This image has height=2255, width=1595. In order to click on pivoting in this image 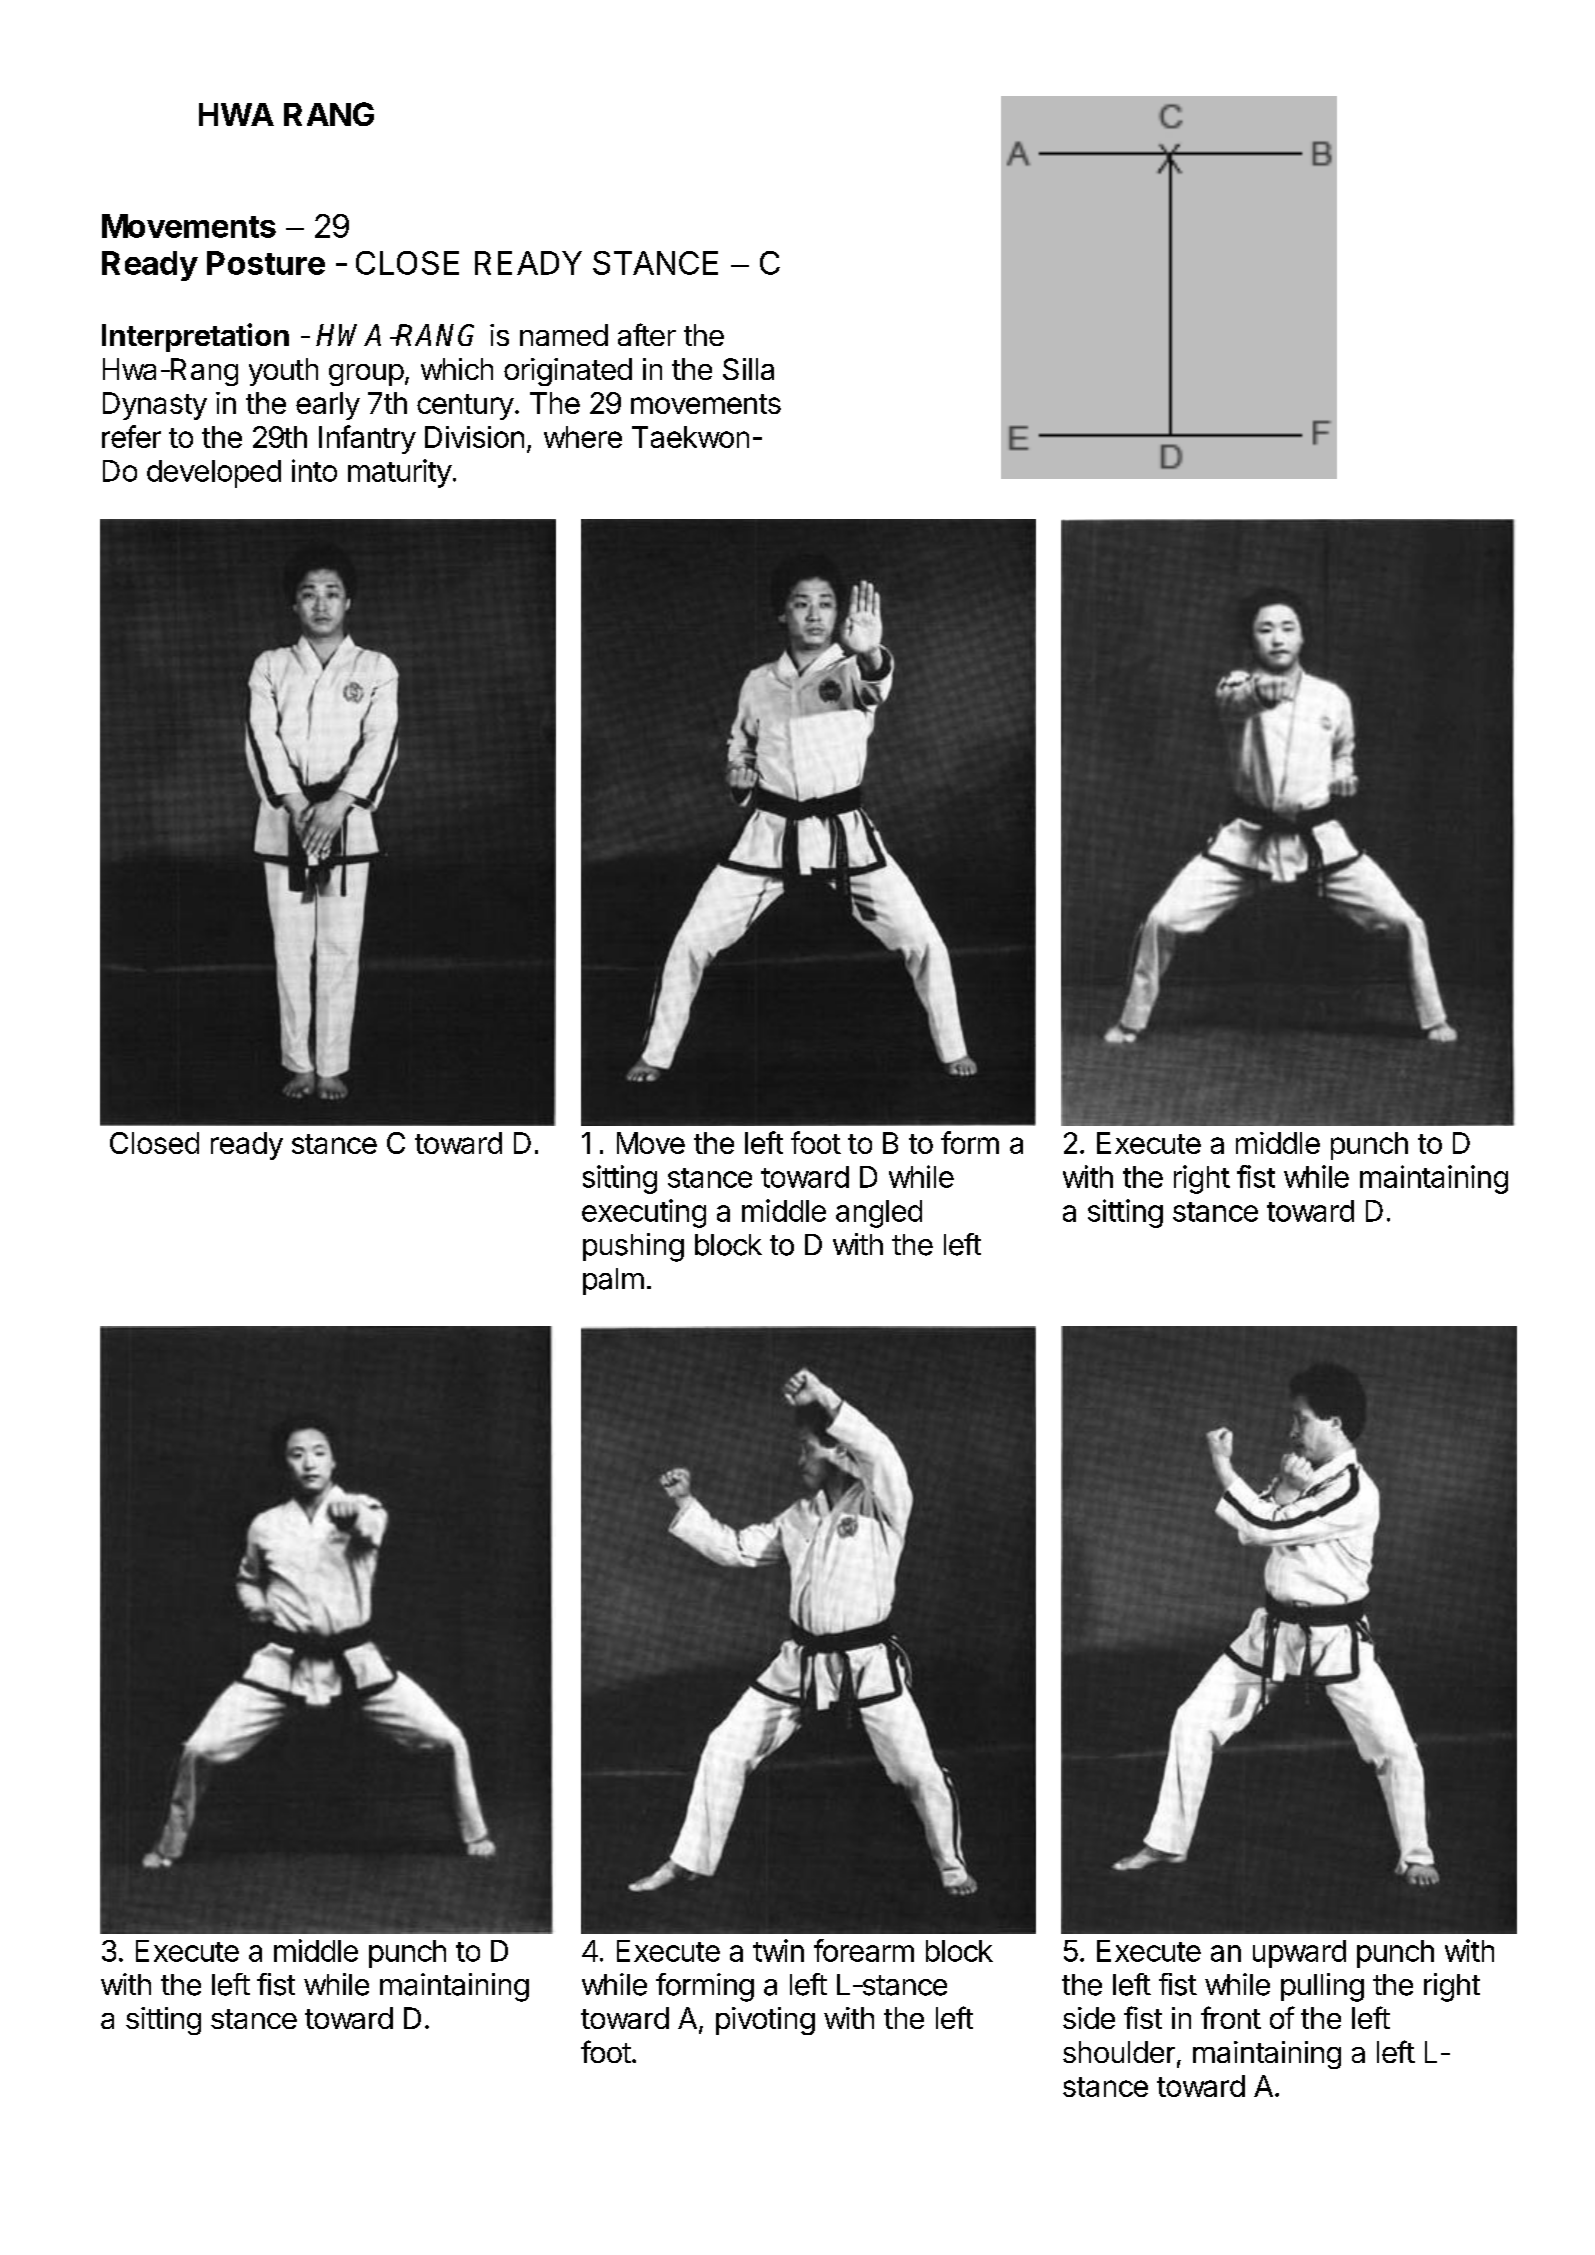, I will do `click(765, 2021)`.
